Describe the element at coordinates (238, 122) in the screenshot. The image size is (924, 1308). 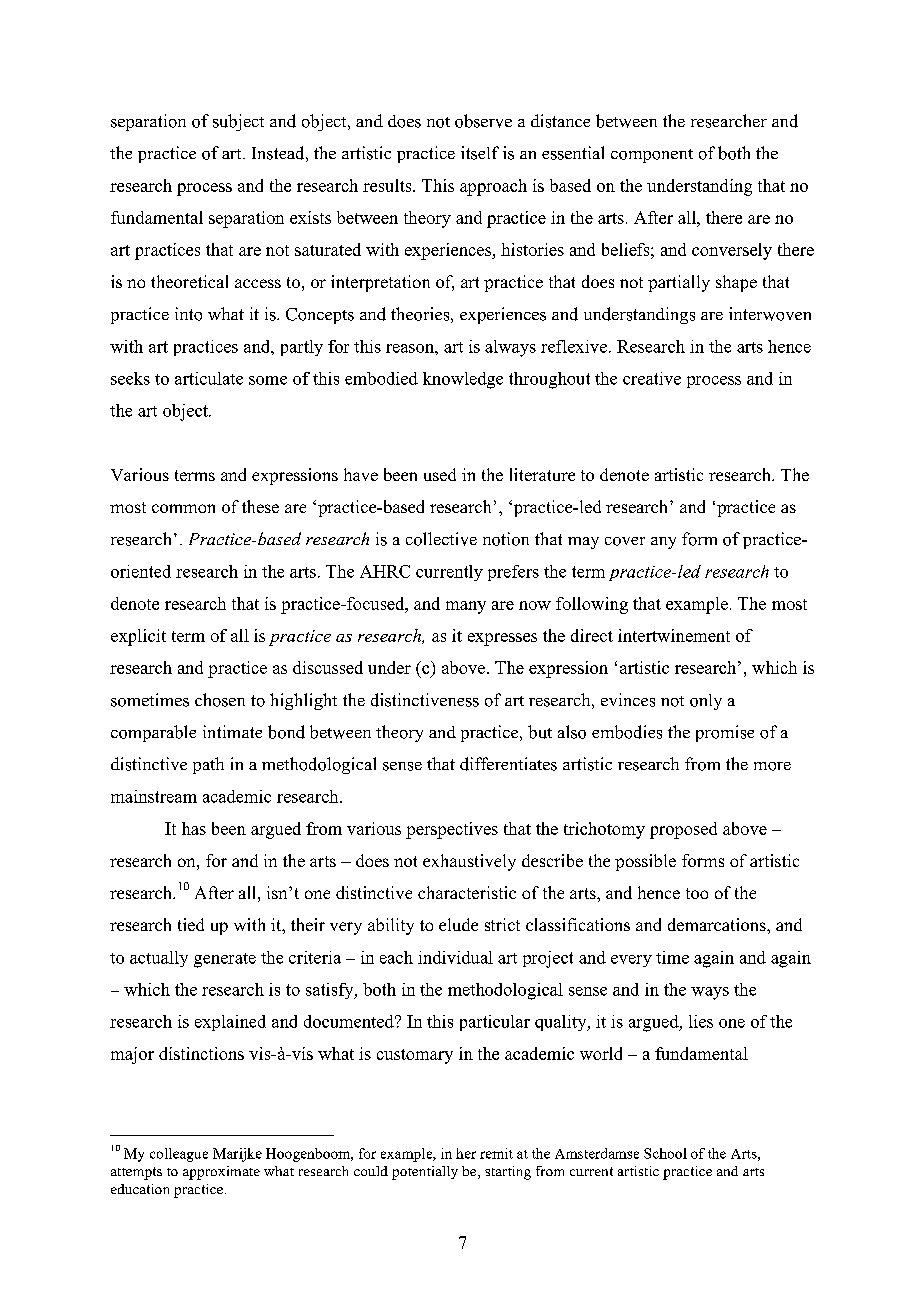
I see `subject` at that location.
